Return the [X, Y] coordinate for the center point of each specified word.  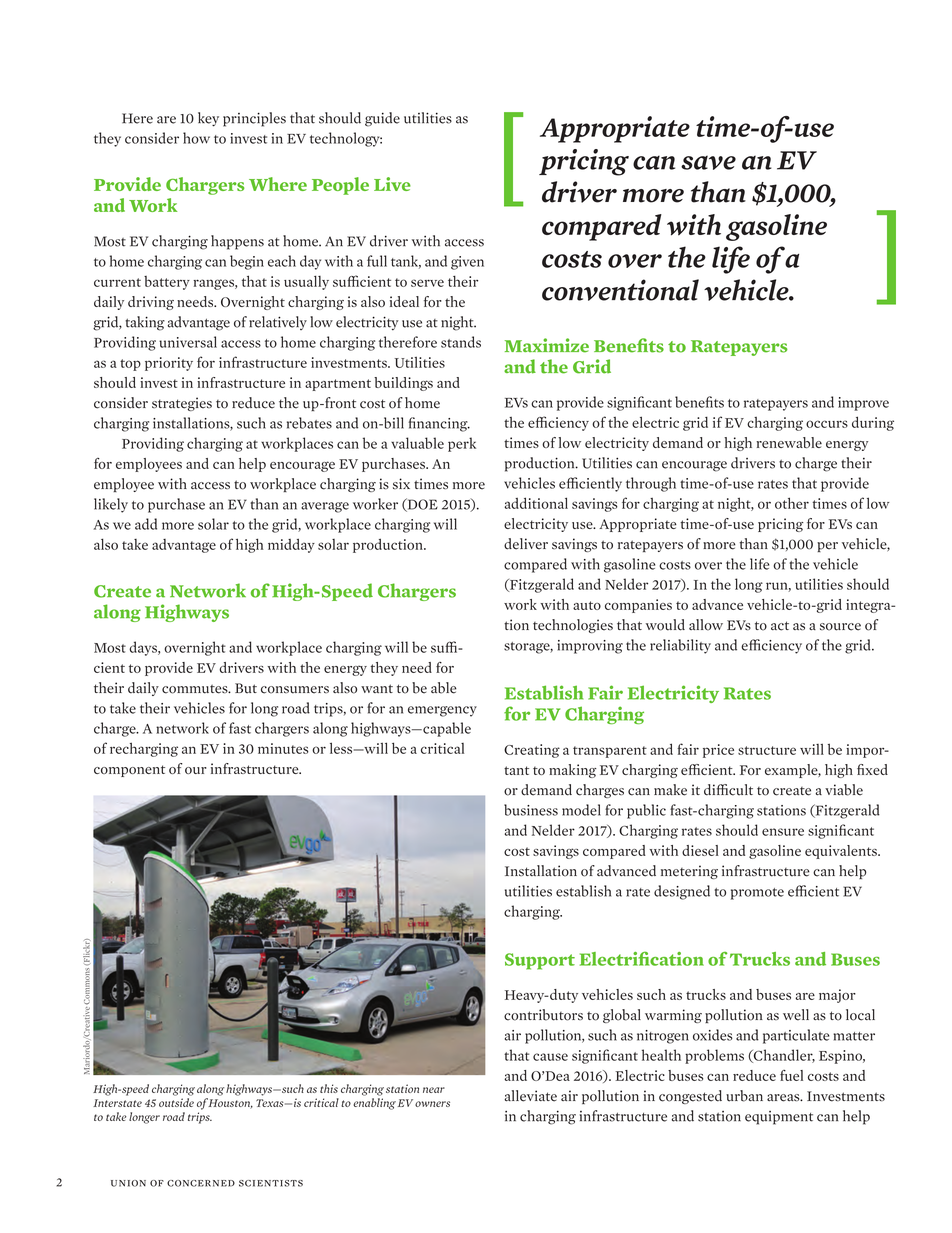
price [718, 751]
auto [587, 605]
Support [540, 961]
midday [291, 545]
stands [461, 342]
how [196, 138]
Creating [532, 751]
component [129, 771]
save [708, 163]
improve [863, 404]
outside [176, 1102]
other [792, 503]
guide [382, 119]
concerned [201, 1183]
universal [188, 342]
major [837, 996]
